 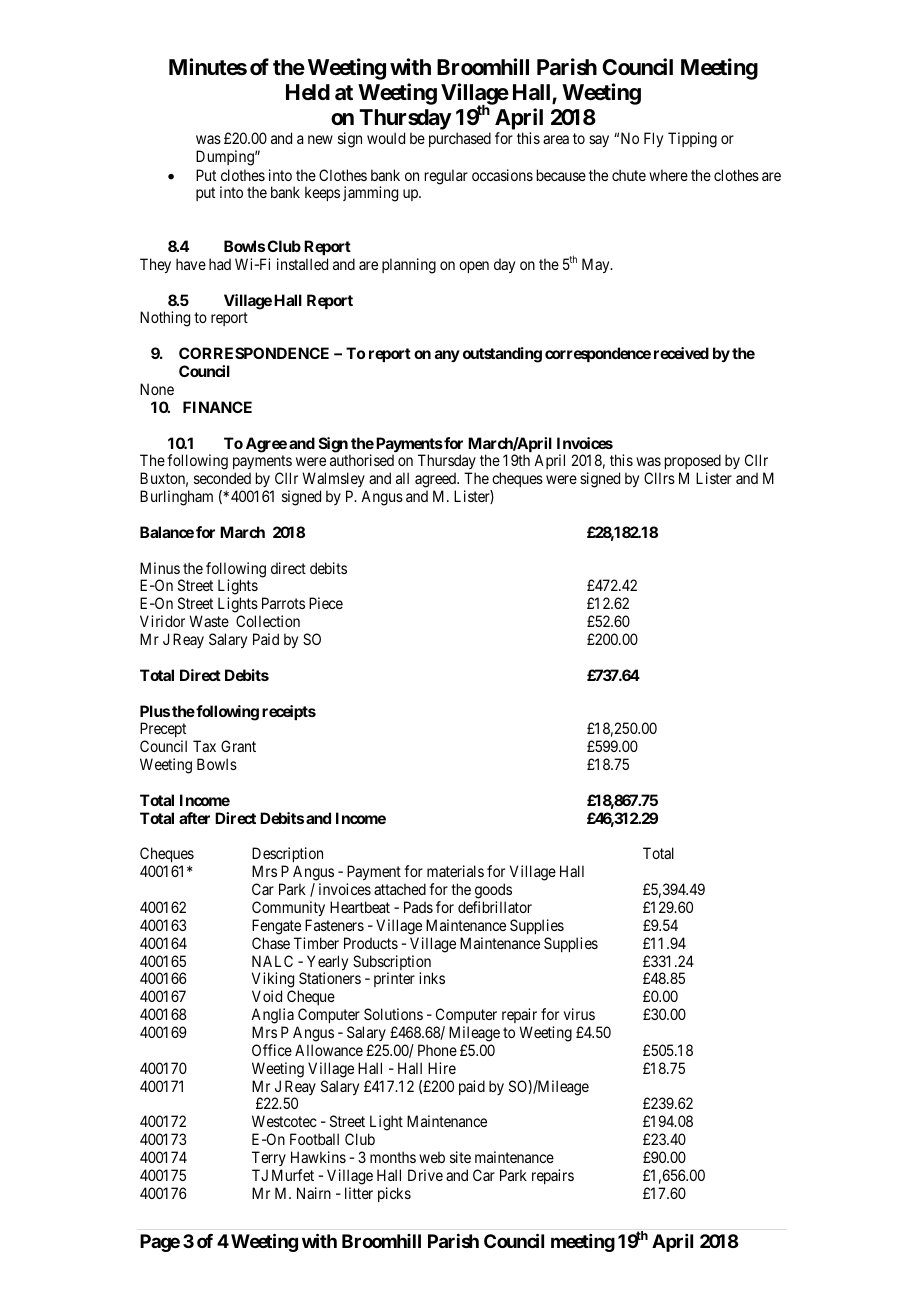 What do you see at coordinates (579, 1014) in the document?
I see `virus` at bounding box center [579, 1014].
